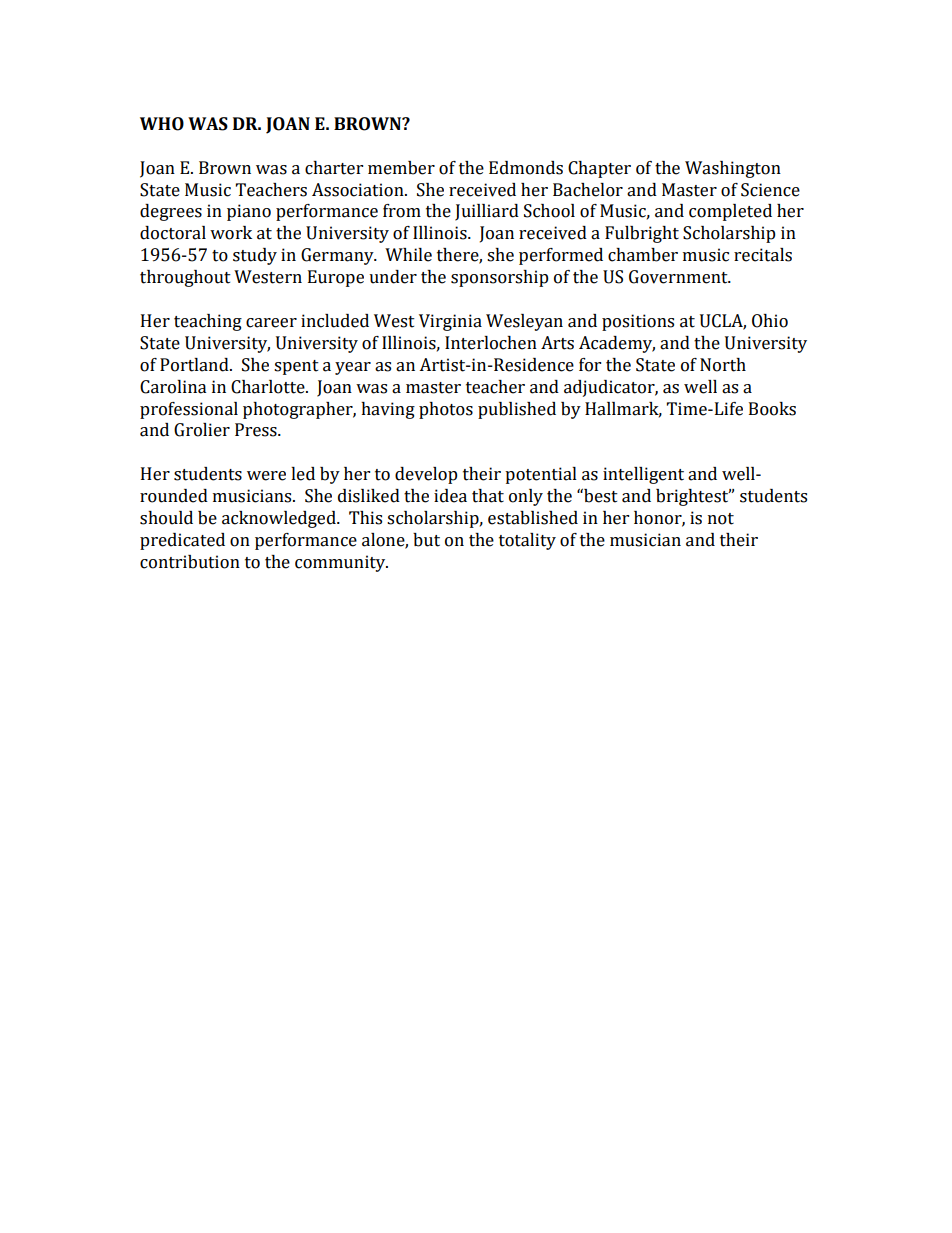  Describe the element at coordinates (190, 562) in the screenshot. I see `contribution` at that location.
